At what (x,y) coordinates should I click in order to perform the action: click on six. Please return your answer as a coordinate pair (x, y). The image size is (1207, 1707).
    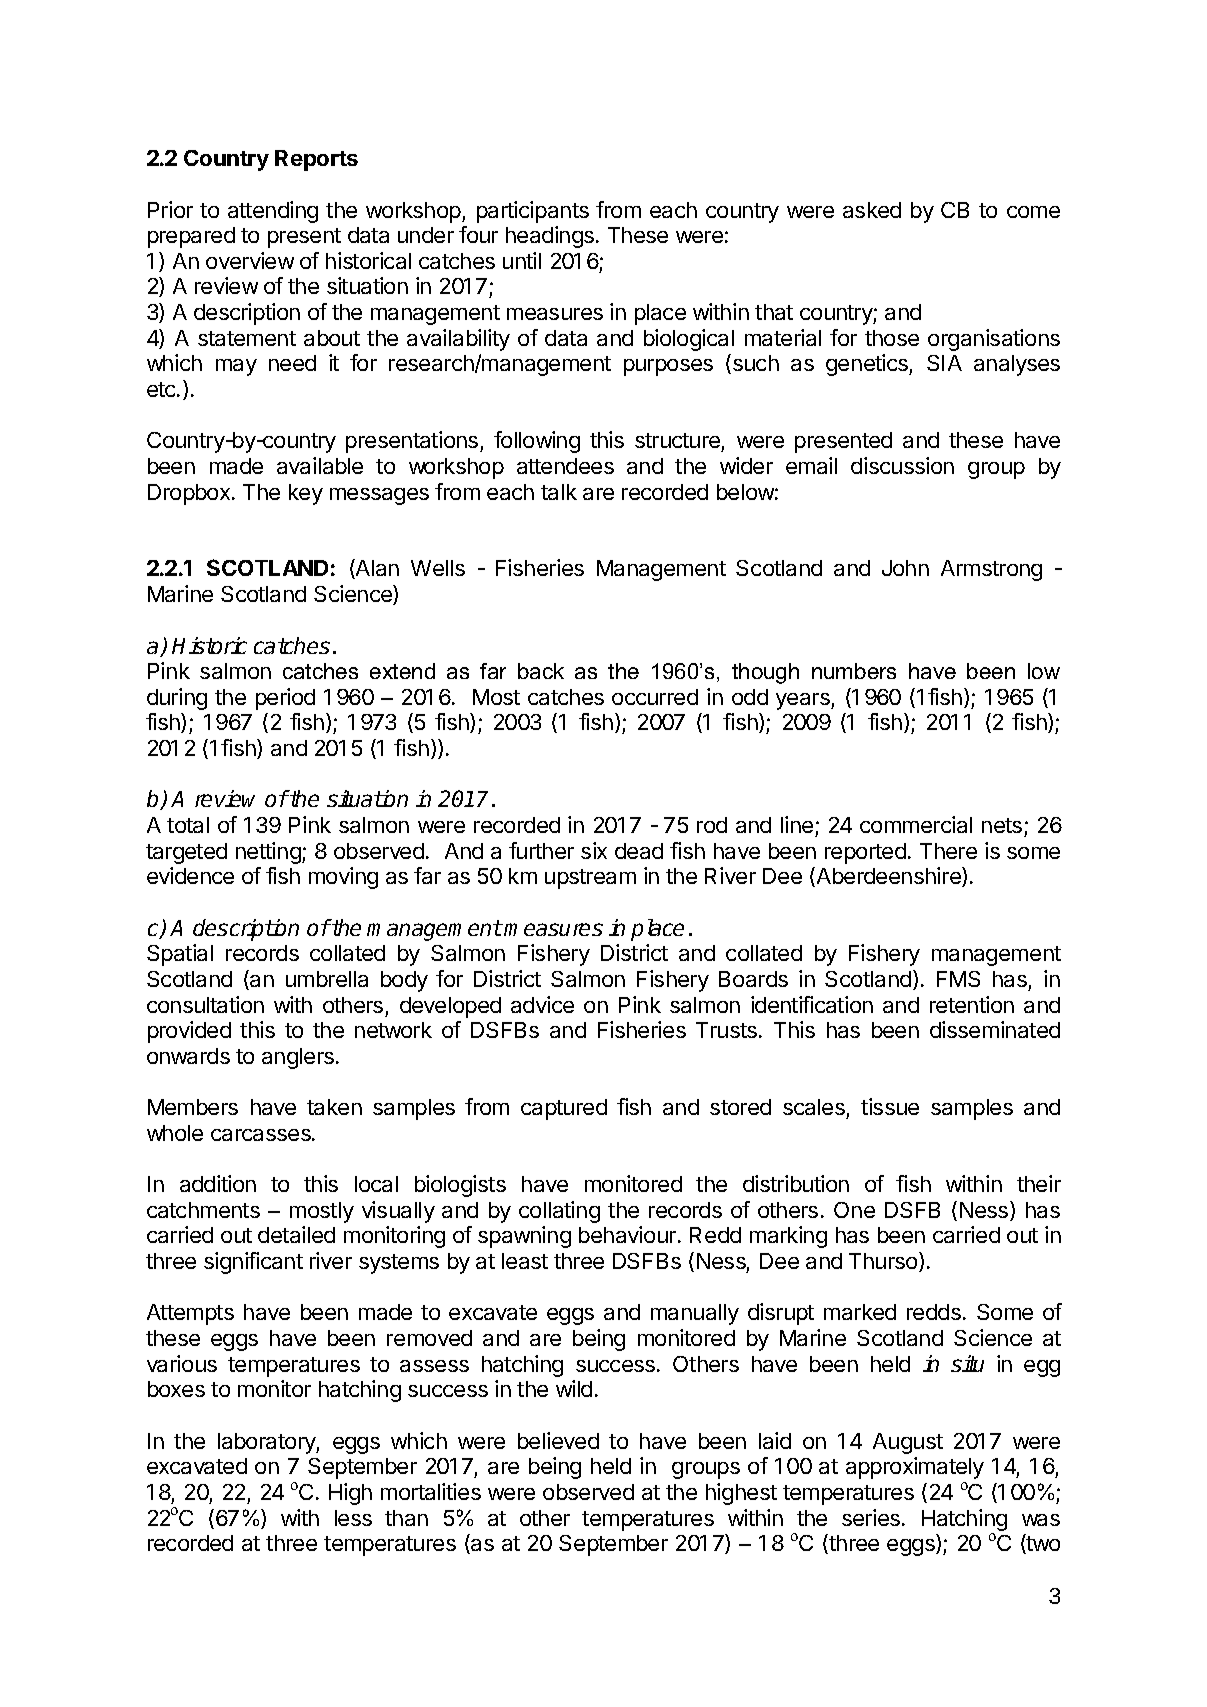
    Looking at the image, I should click on (594, 850).
